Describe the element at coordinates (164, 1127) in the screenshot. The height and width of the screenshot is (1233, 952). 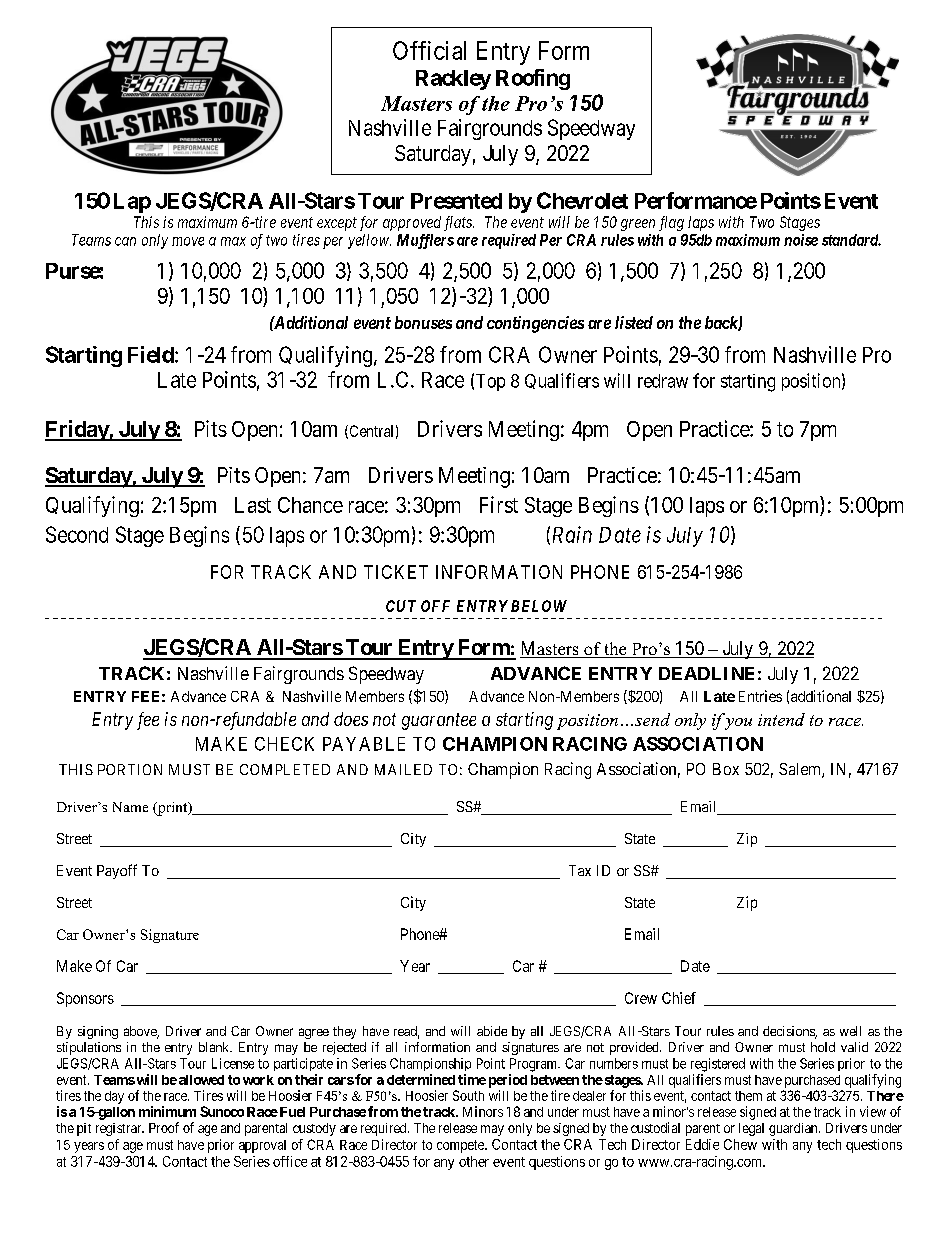
I see `Proof` at that location.
